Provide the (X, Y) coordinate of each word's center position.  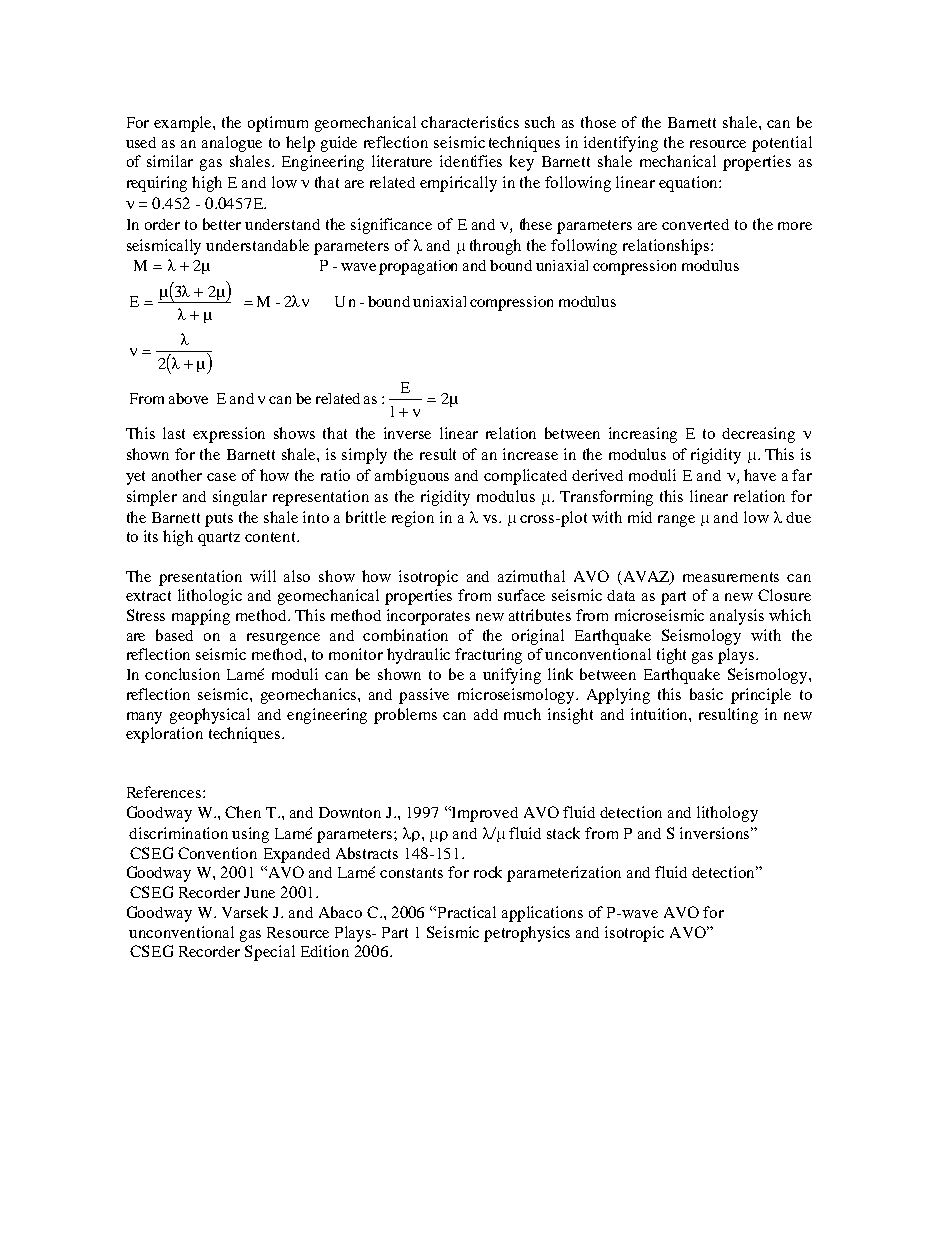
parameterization (564, 874)
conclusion (182, 674)
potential (782, 144)
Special (270, 953)
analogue (232, 144)
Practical (467, 912)
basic (706, 694)
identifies (471, 161)
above (188, 398)
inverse (407, 433)
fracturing (488, 656)
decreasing (758, 435)
